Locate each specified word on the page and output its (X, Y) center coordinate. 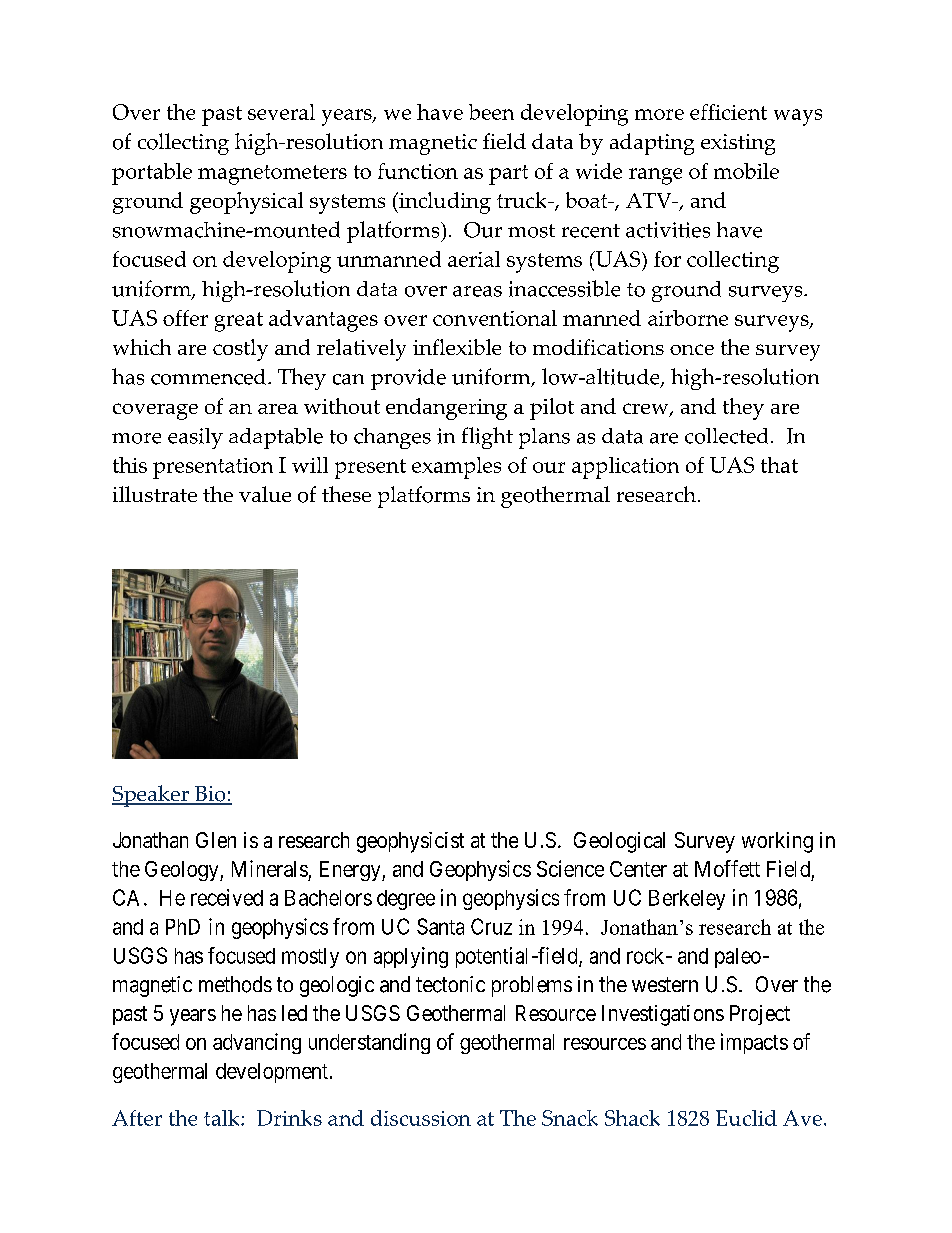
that (779, 465)
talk (223, 1118)
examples (456, 468)
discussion (421, 1118)
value (265, 494)
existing (738, 144)
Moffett (727, 868)
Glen (216, 840)
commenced (210, 377)
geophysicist (410, 842)
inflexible (457, 347)
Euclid (746, 1118)
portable (152, 174)
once (692, 349)
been (491, 112)
